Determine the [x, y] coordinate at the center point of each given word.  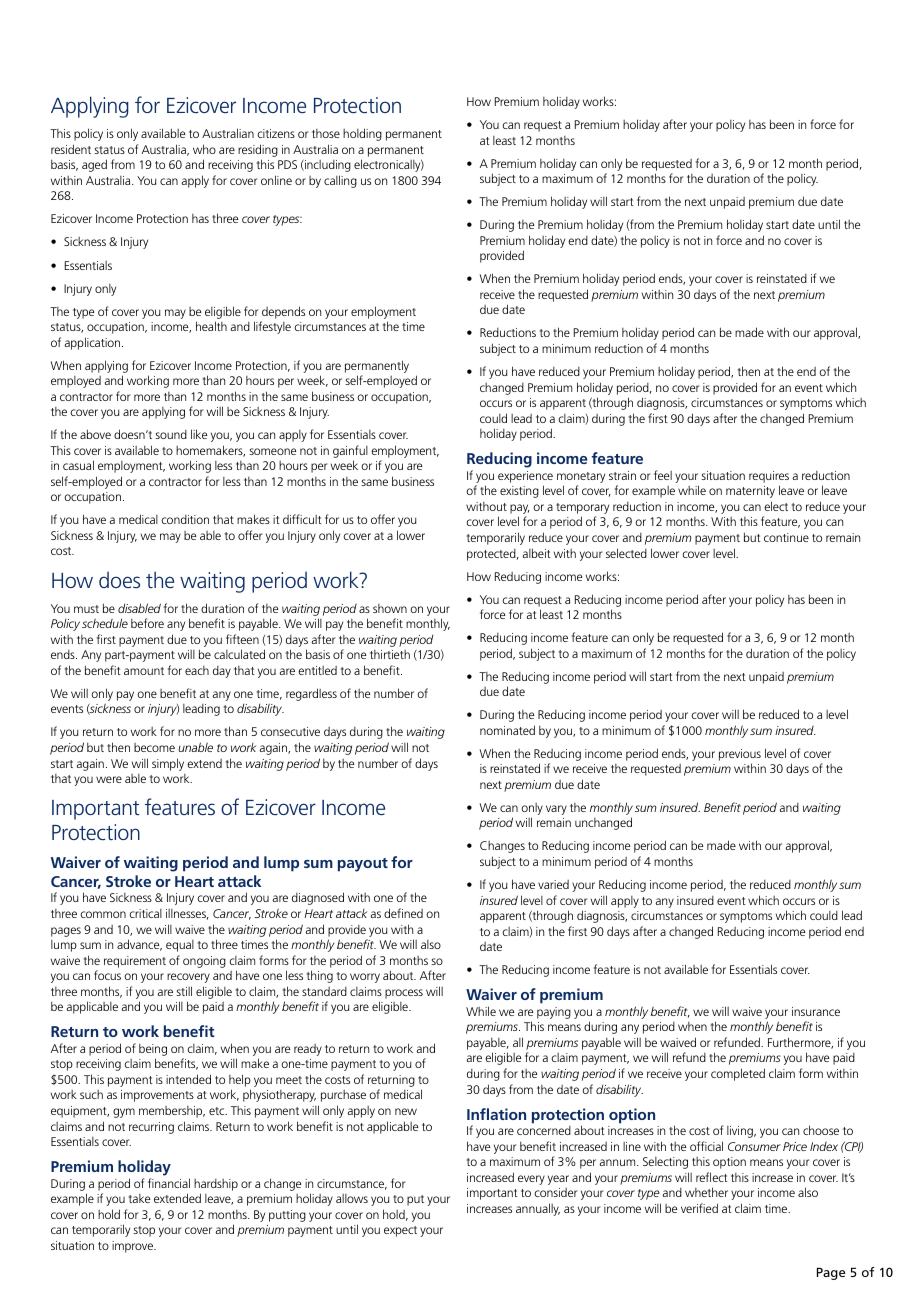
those [326, 133]
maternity [750, 492]
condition [185, 519]
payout [363, 865]
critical [146, 913]
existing [519, 492]
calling [340, 181]
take [139, 1198]
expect [400, 1231]
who [204, 149]
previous [740, 755]
